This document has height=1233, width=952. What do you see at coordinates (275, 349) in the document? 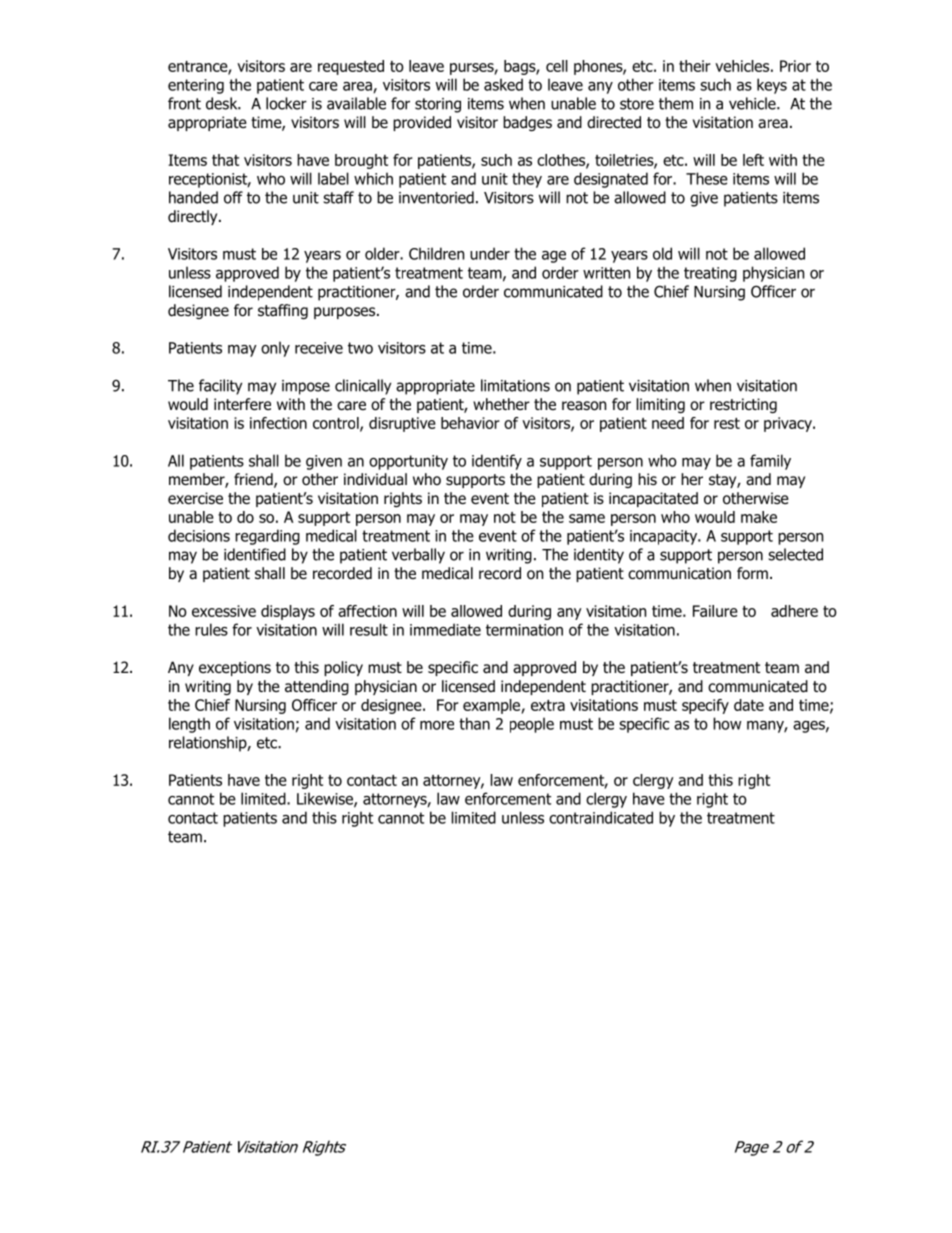
I see `only` at bounding box center [275, 349].
